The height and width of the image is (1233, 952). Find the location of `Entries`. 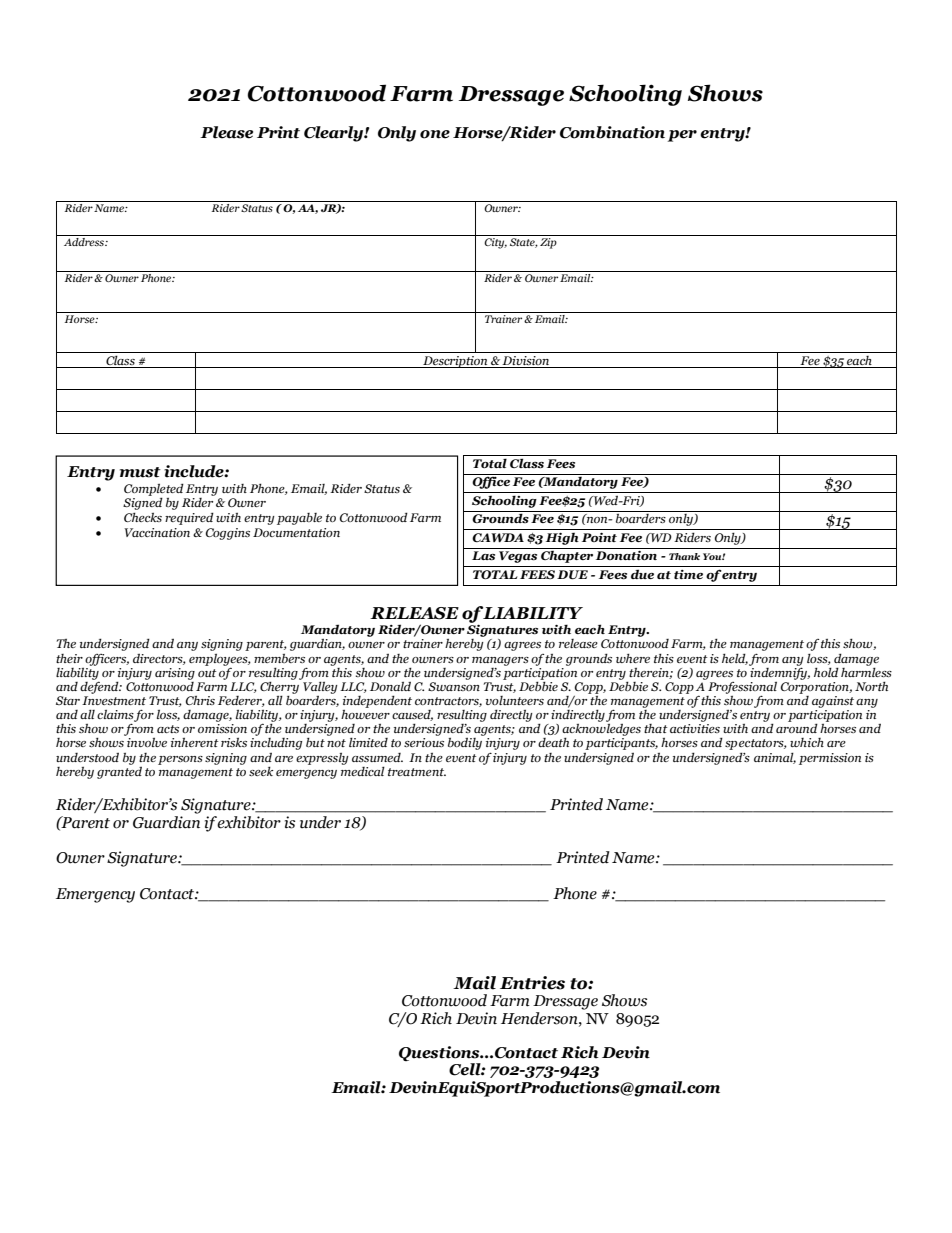

Entries is located at coordinates (532, 983).
